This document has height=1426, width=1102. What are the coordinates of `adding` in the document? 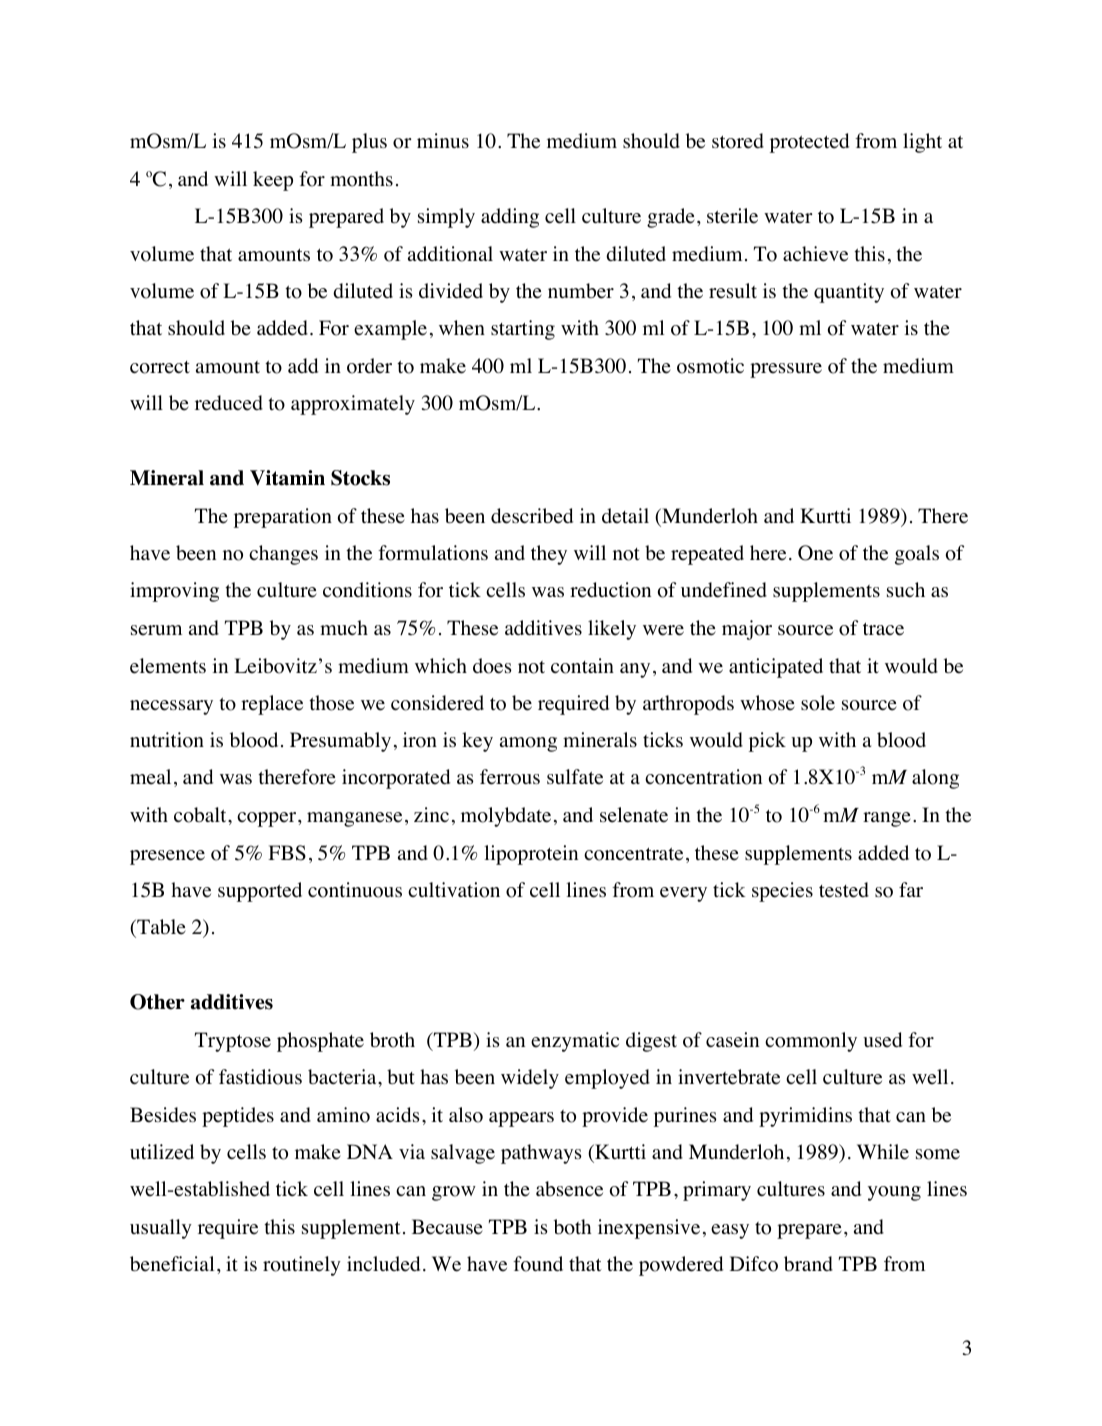 It's located at (510, 218).
